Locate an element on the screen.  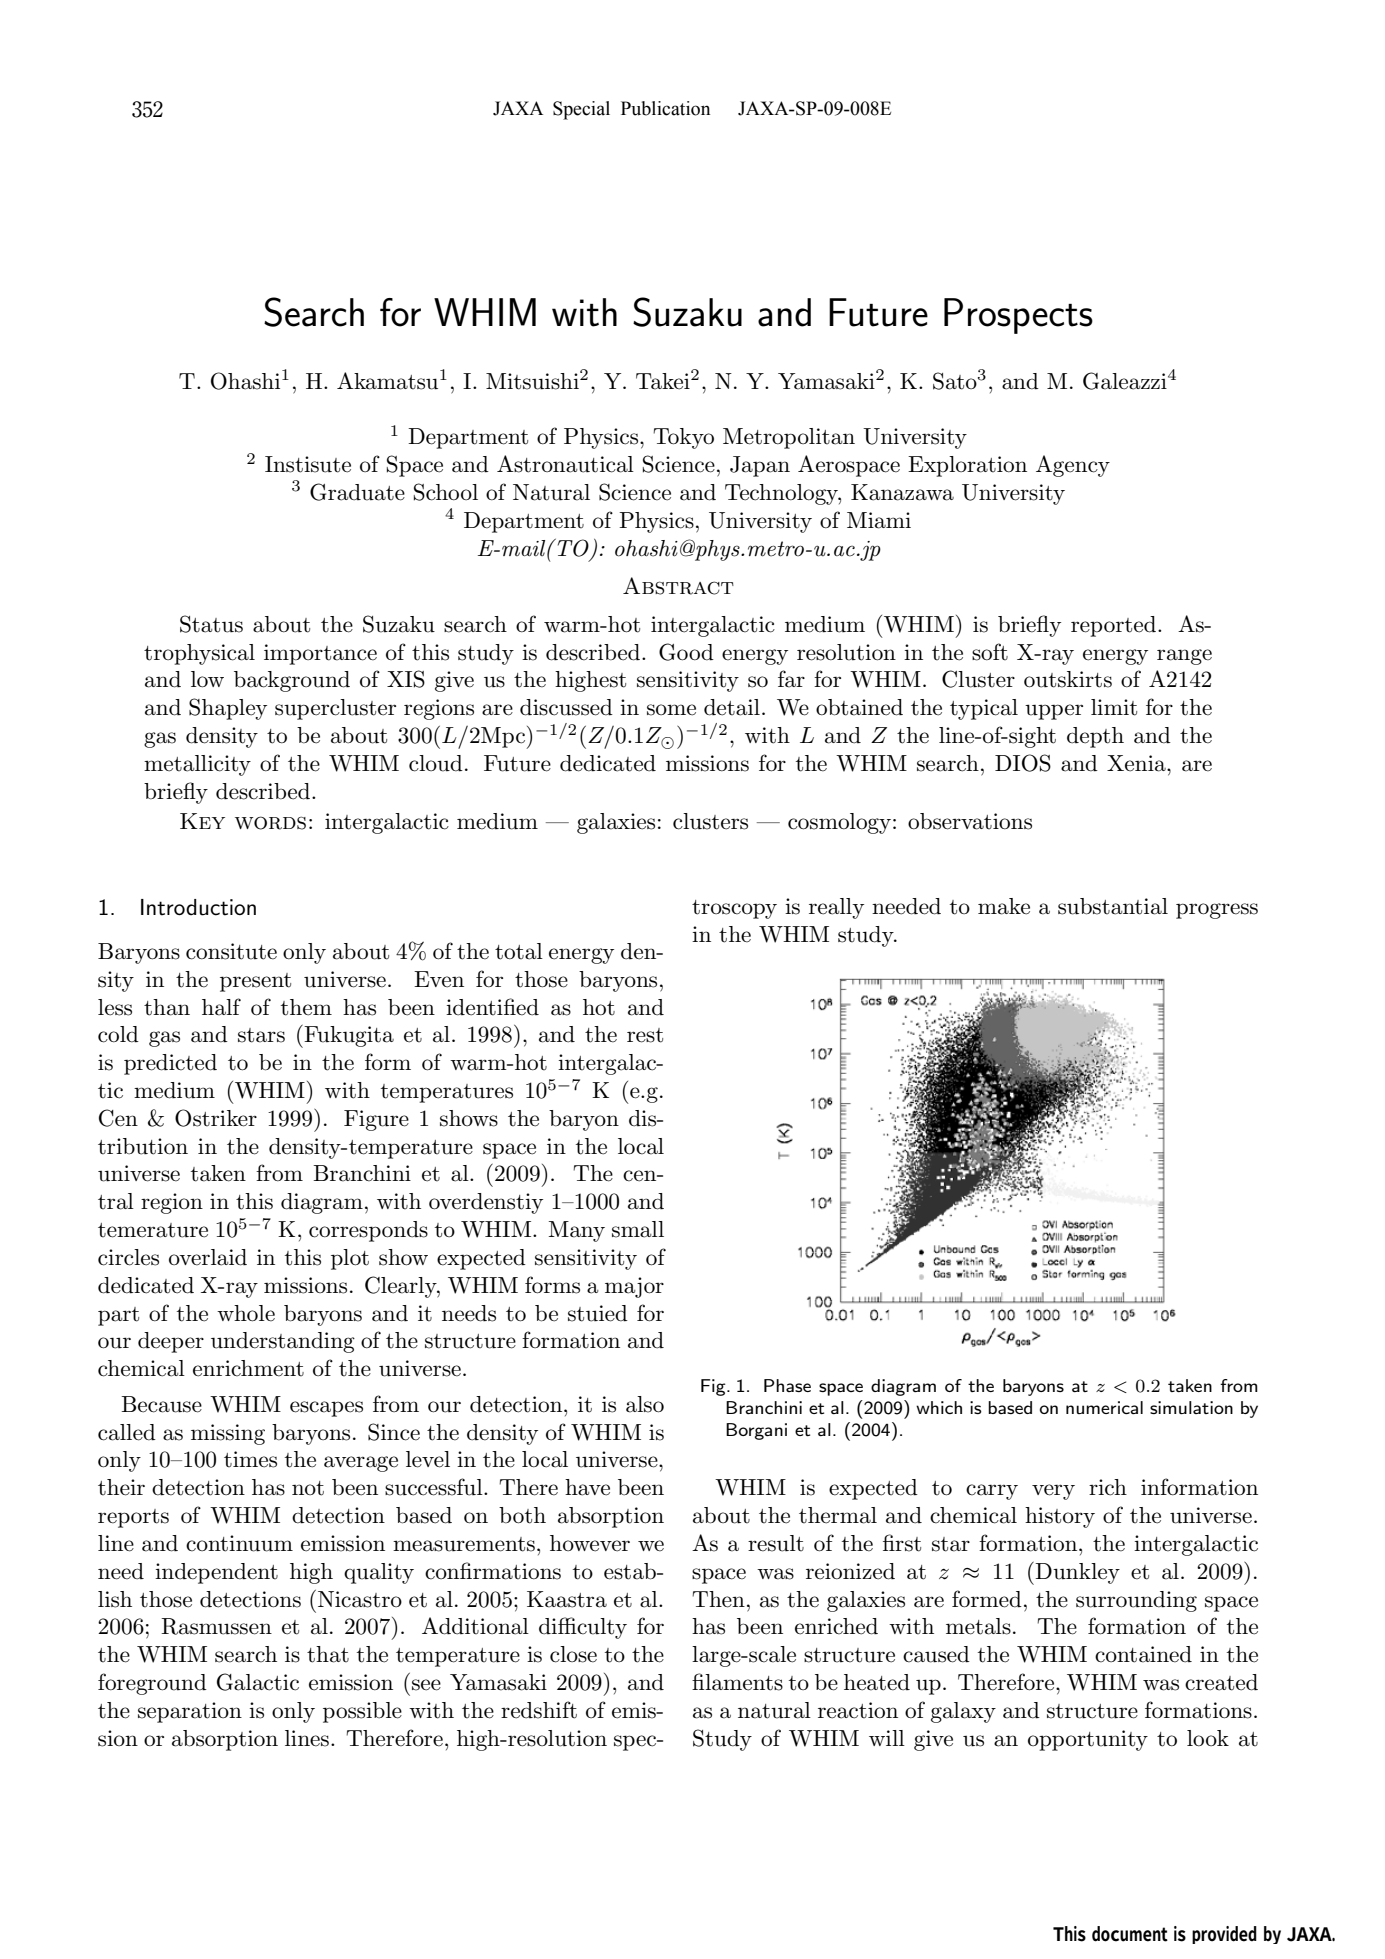
Abstract is located at coordinates (678, 586).
